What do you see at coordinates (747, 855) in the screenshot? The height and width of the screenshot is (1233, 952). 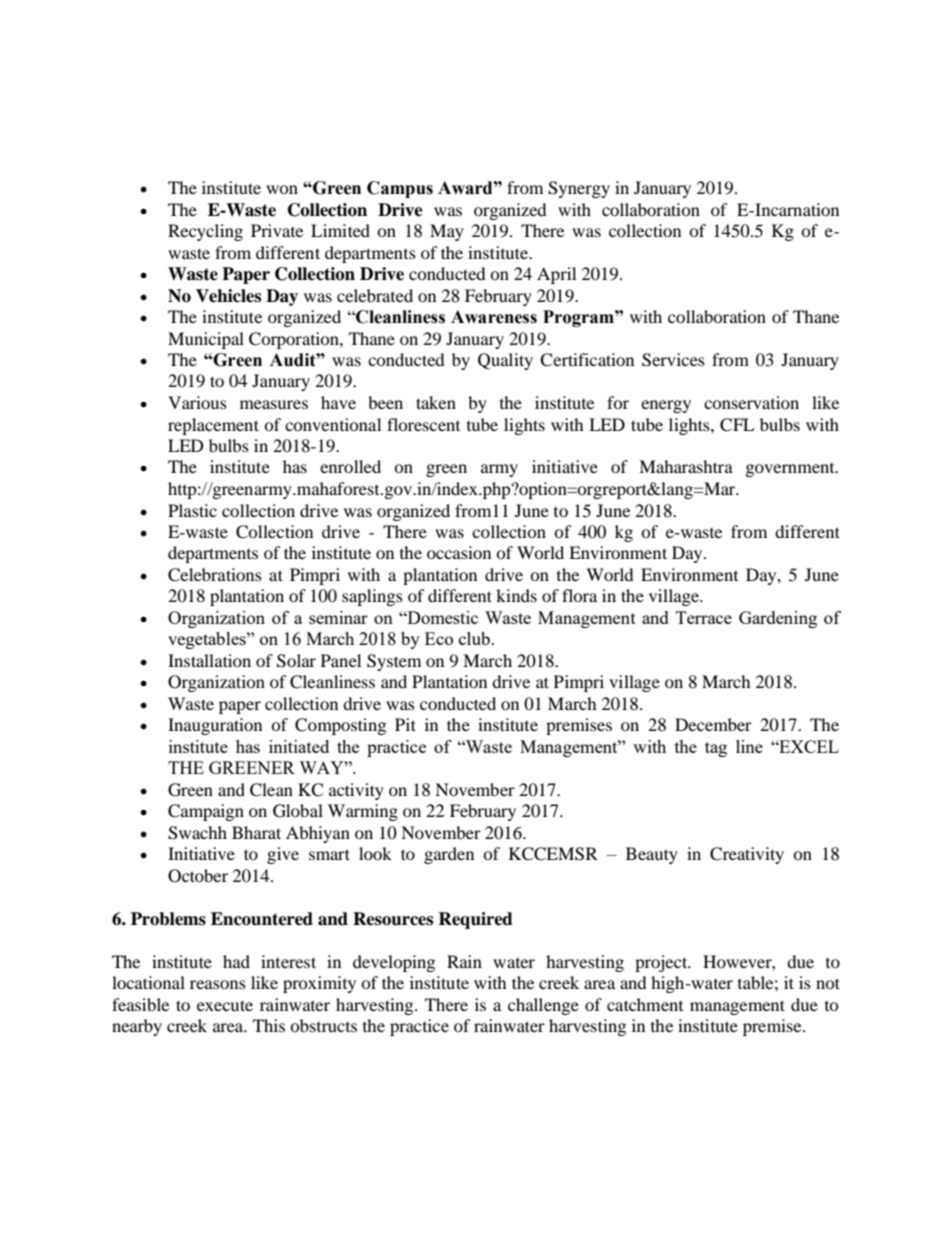 I see `Creativity` at bounding box center [747, 855].
